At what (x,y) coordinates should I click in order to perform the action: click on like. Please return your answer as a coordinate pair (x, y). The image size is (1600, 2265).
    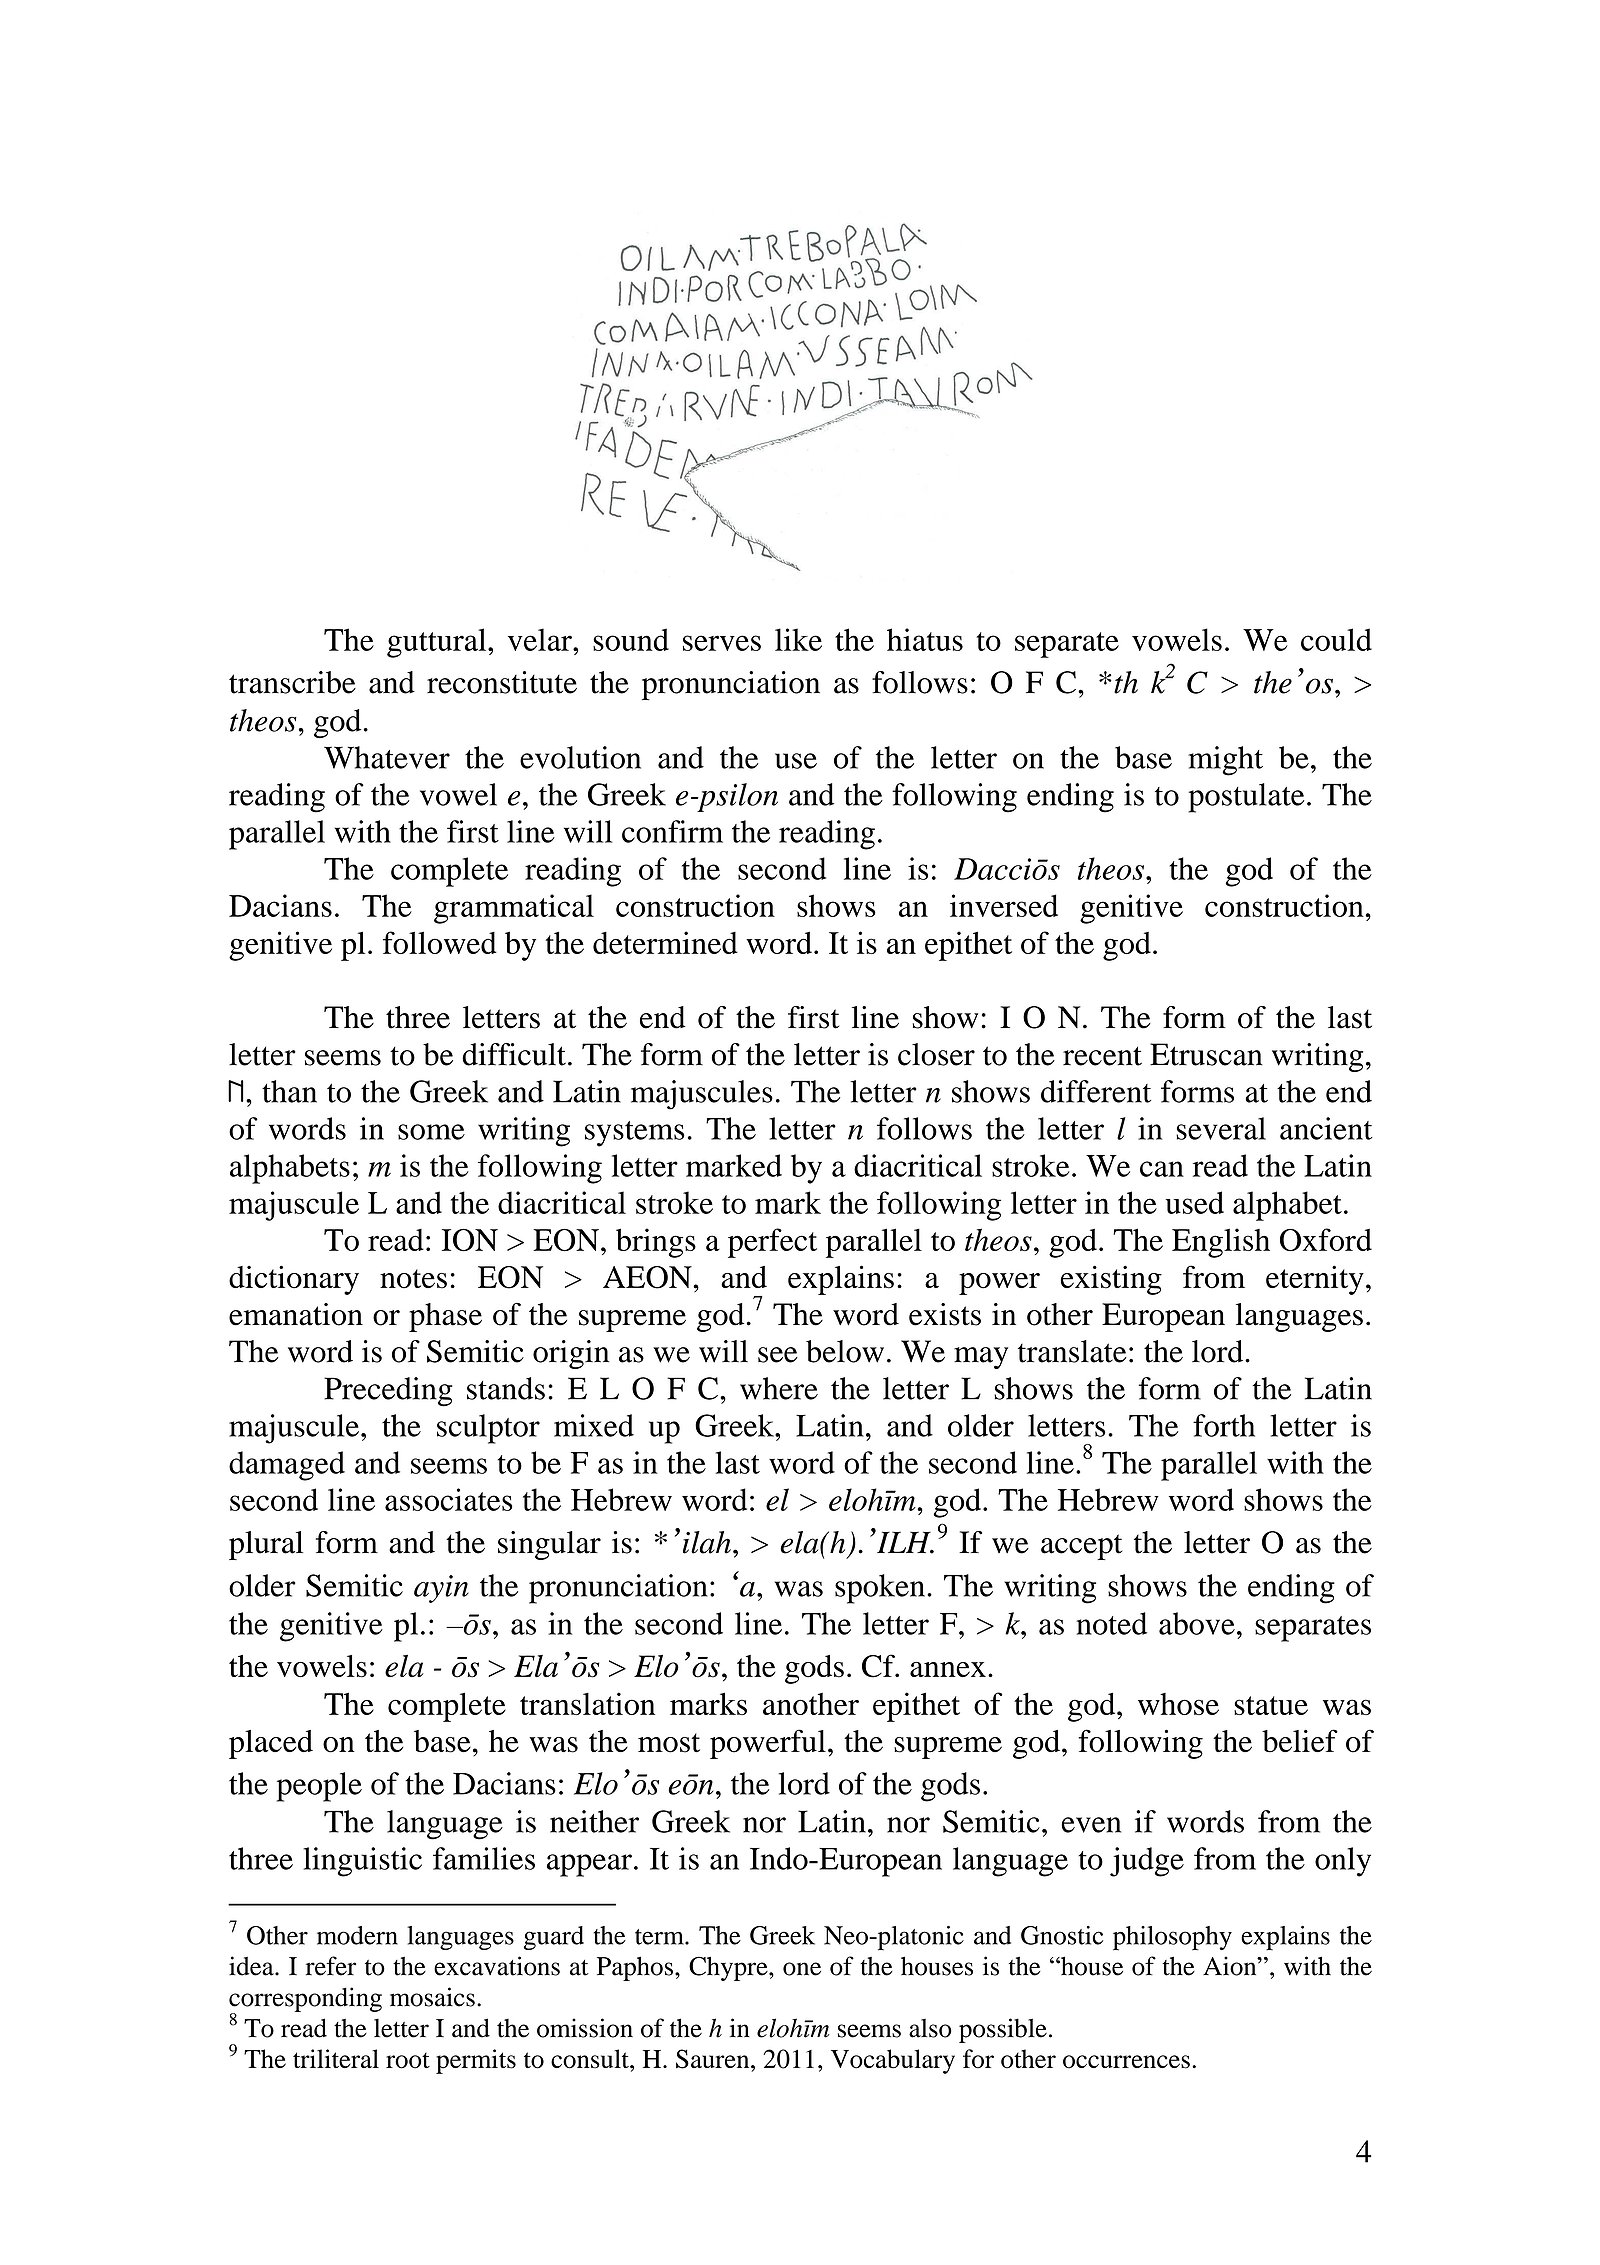
    Looking at the image, I should click on (798, 639).
